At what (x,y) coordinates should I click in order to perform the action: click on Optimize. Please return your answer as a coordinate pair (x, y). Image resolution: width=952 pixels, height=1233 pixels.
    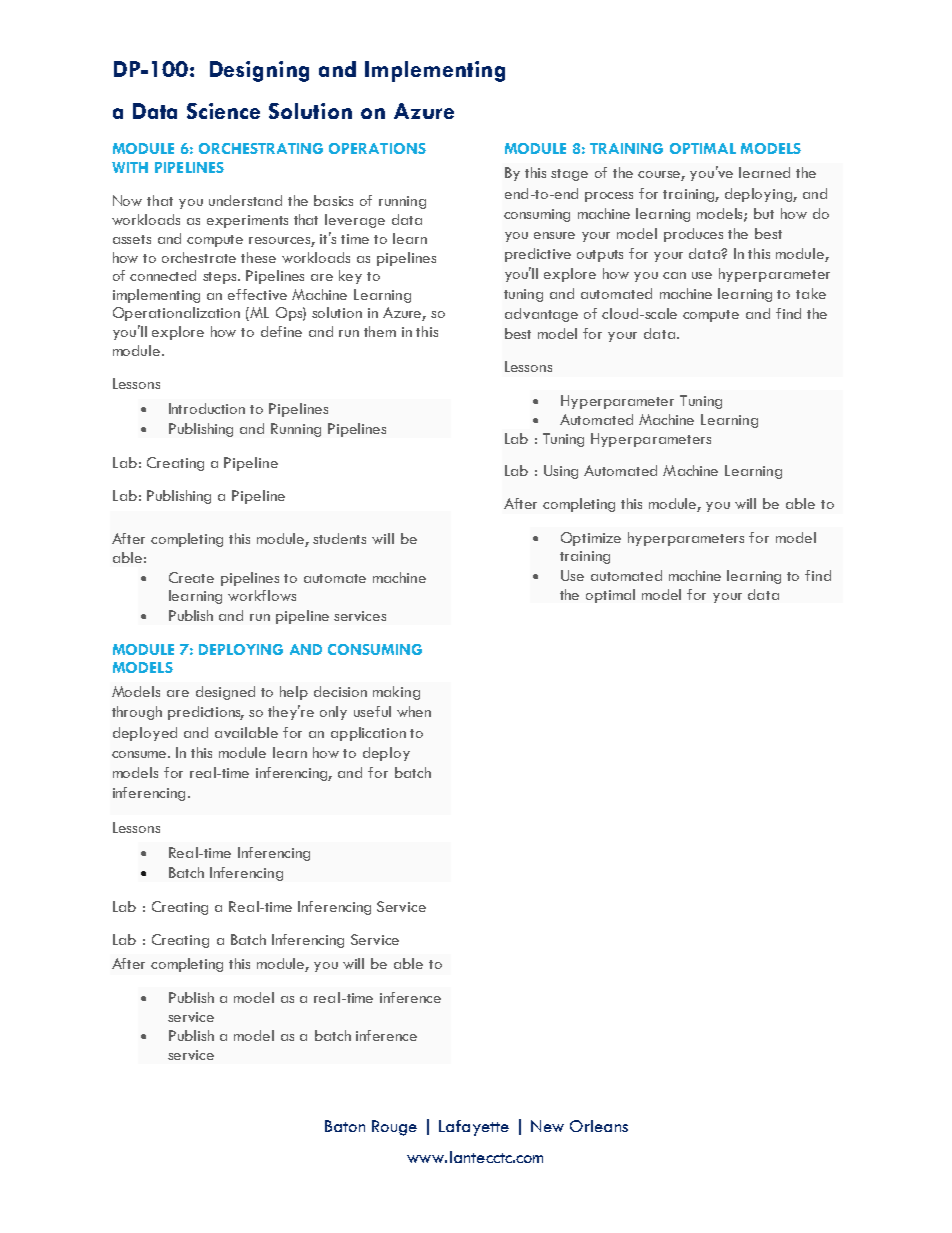
    Looking at the image, I should click on (591, 539).
